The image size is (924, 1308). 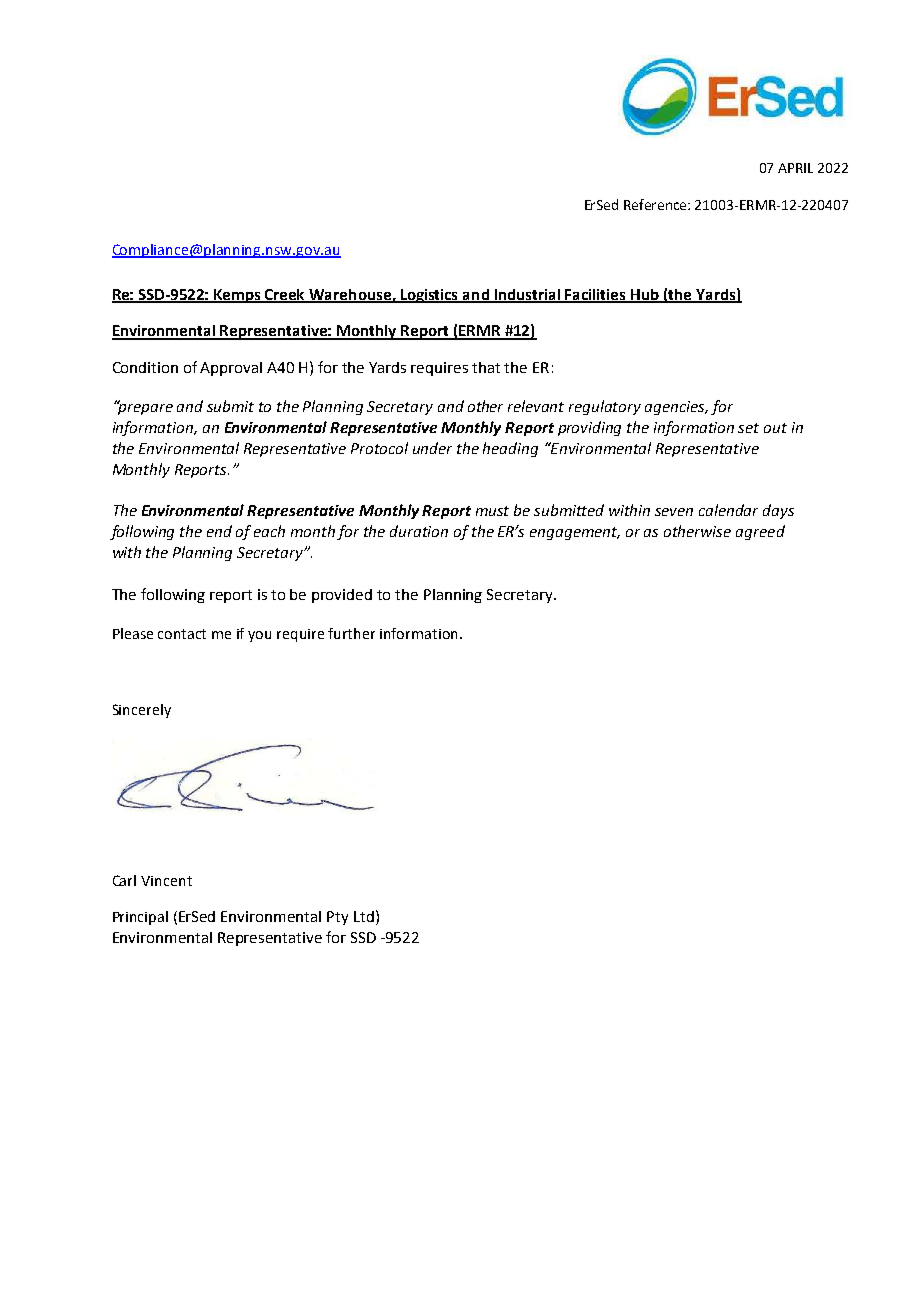 What do you see at coordinates (182, 634) in the image?
I see `contact` at bounding box center [182, 634].
